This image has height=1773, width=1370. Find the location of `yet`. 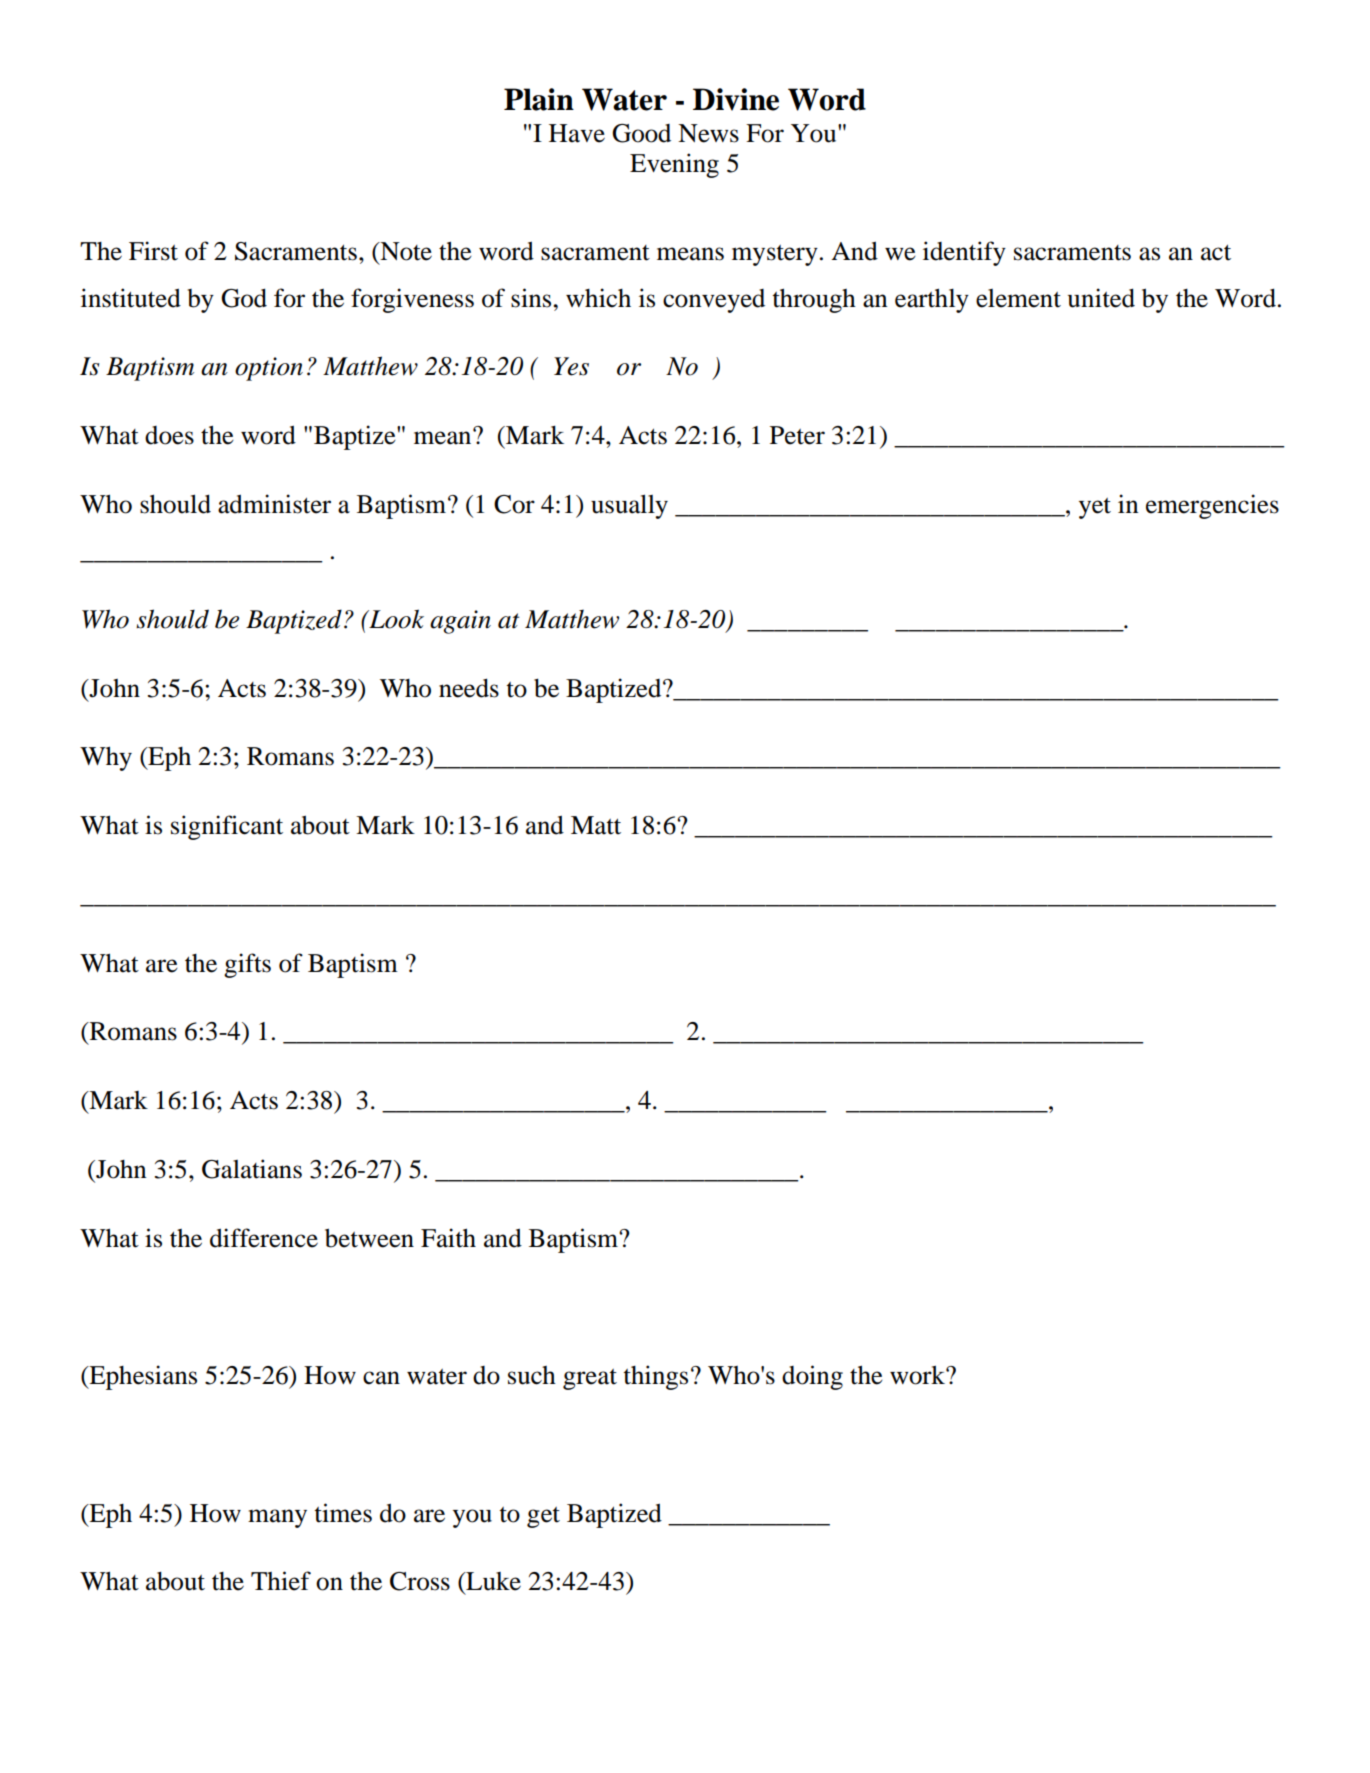

yet is located at coordinates (1095, 508).
